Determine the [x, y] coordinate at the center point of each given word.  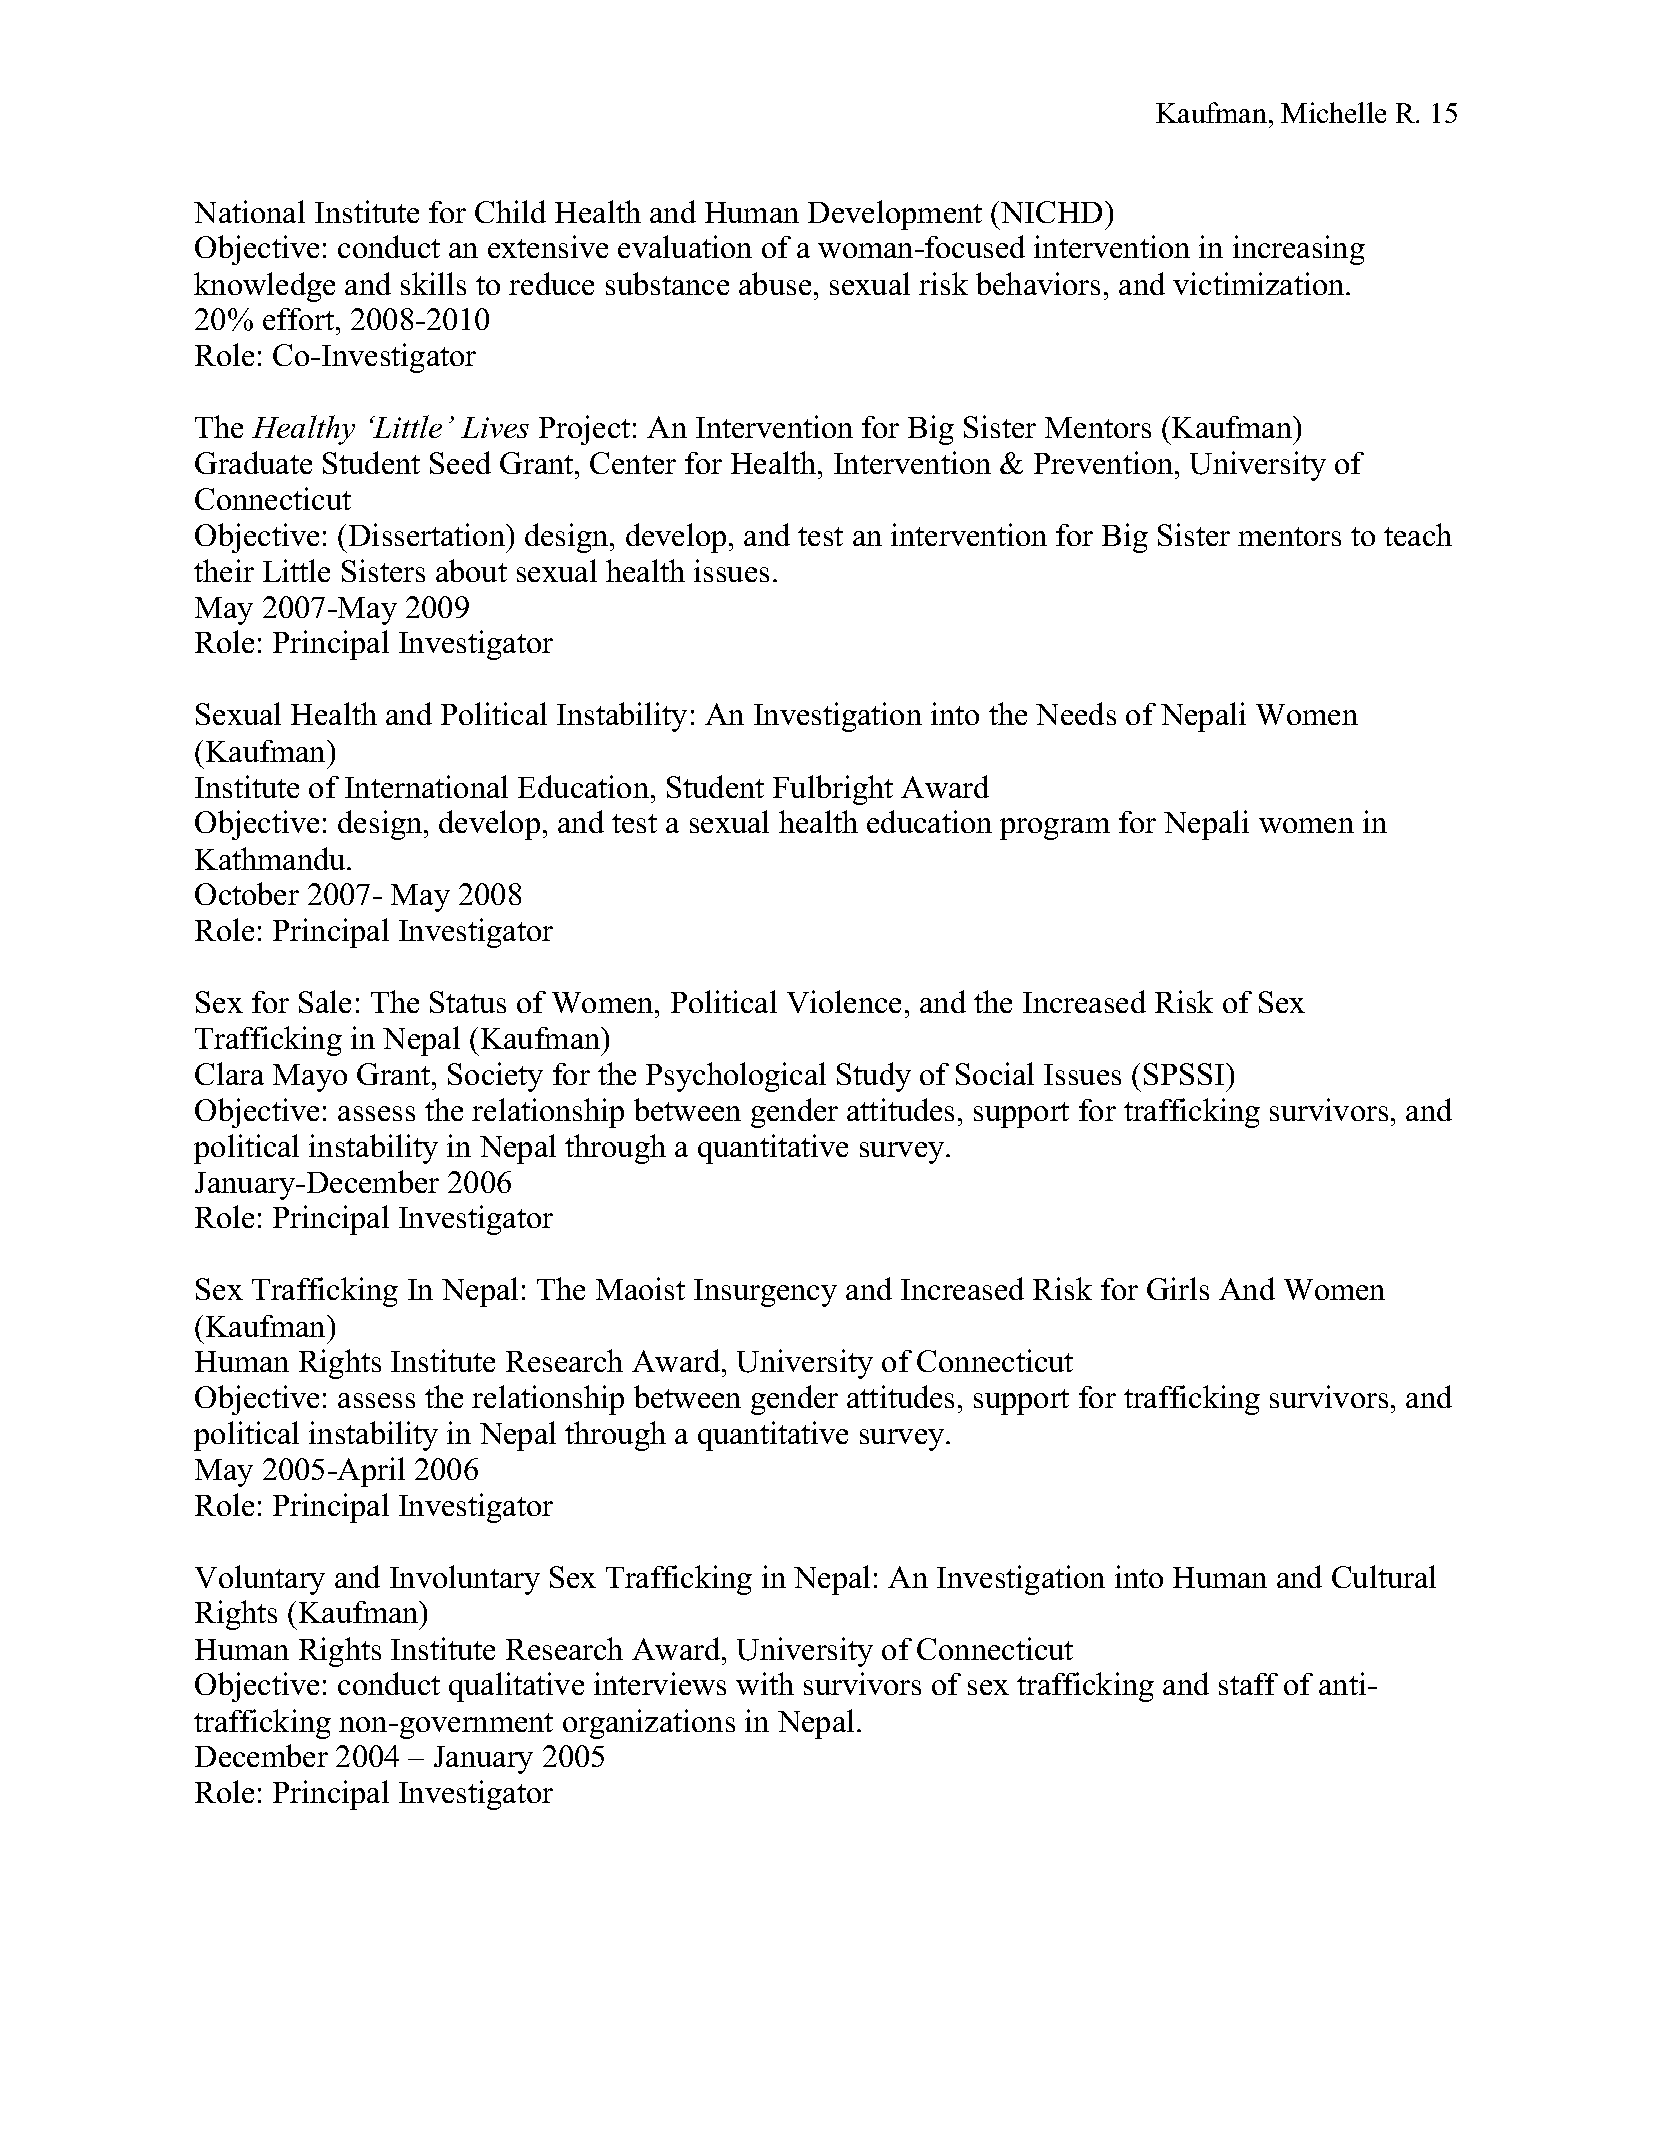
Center [633, 463]
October [247, 893]
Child [510, 211]
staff [1248, 1684]
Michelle [1333, 112]
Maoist [640, 1288]
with [765, 1683]
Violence [844, 1001]
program [1055, 829]
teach [1418, 534]
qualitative [516, 1687]
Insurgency [765, 1293]
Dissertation [428, 534]
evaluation [685, 246]
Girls [1178, 1288]
